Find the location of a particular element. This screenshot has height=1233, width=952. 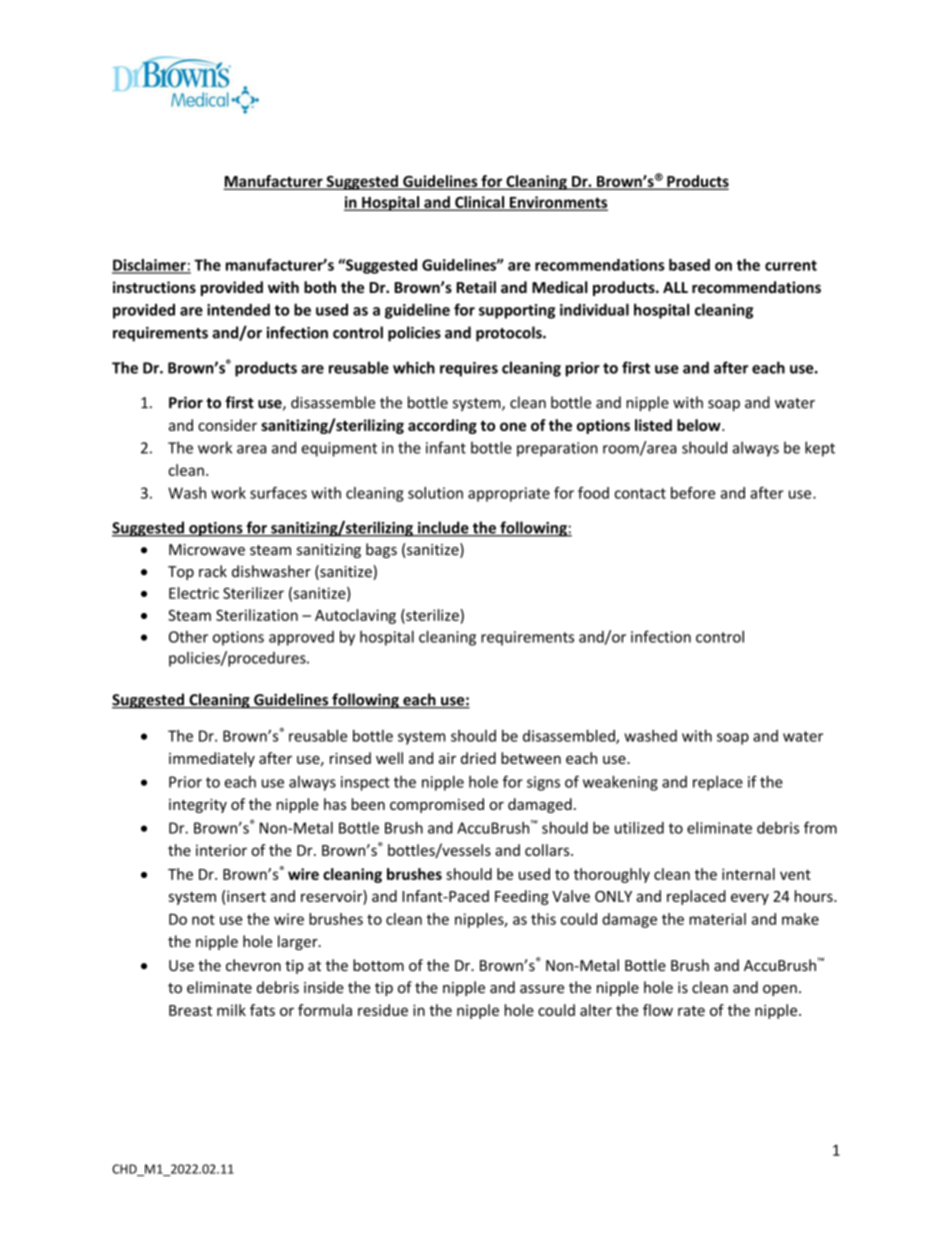

Disclaimer is located at coordinates (150, 266).
